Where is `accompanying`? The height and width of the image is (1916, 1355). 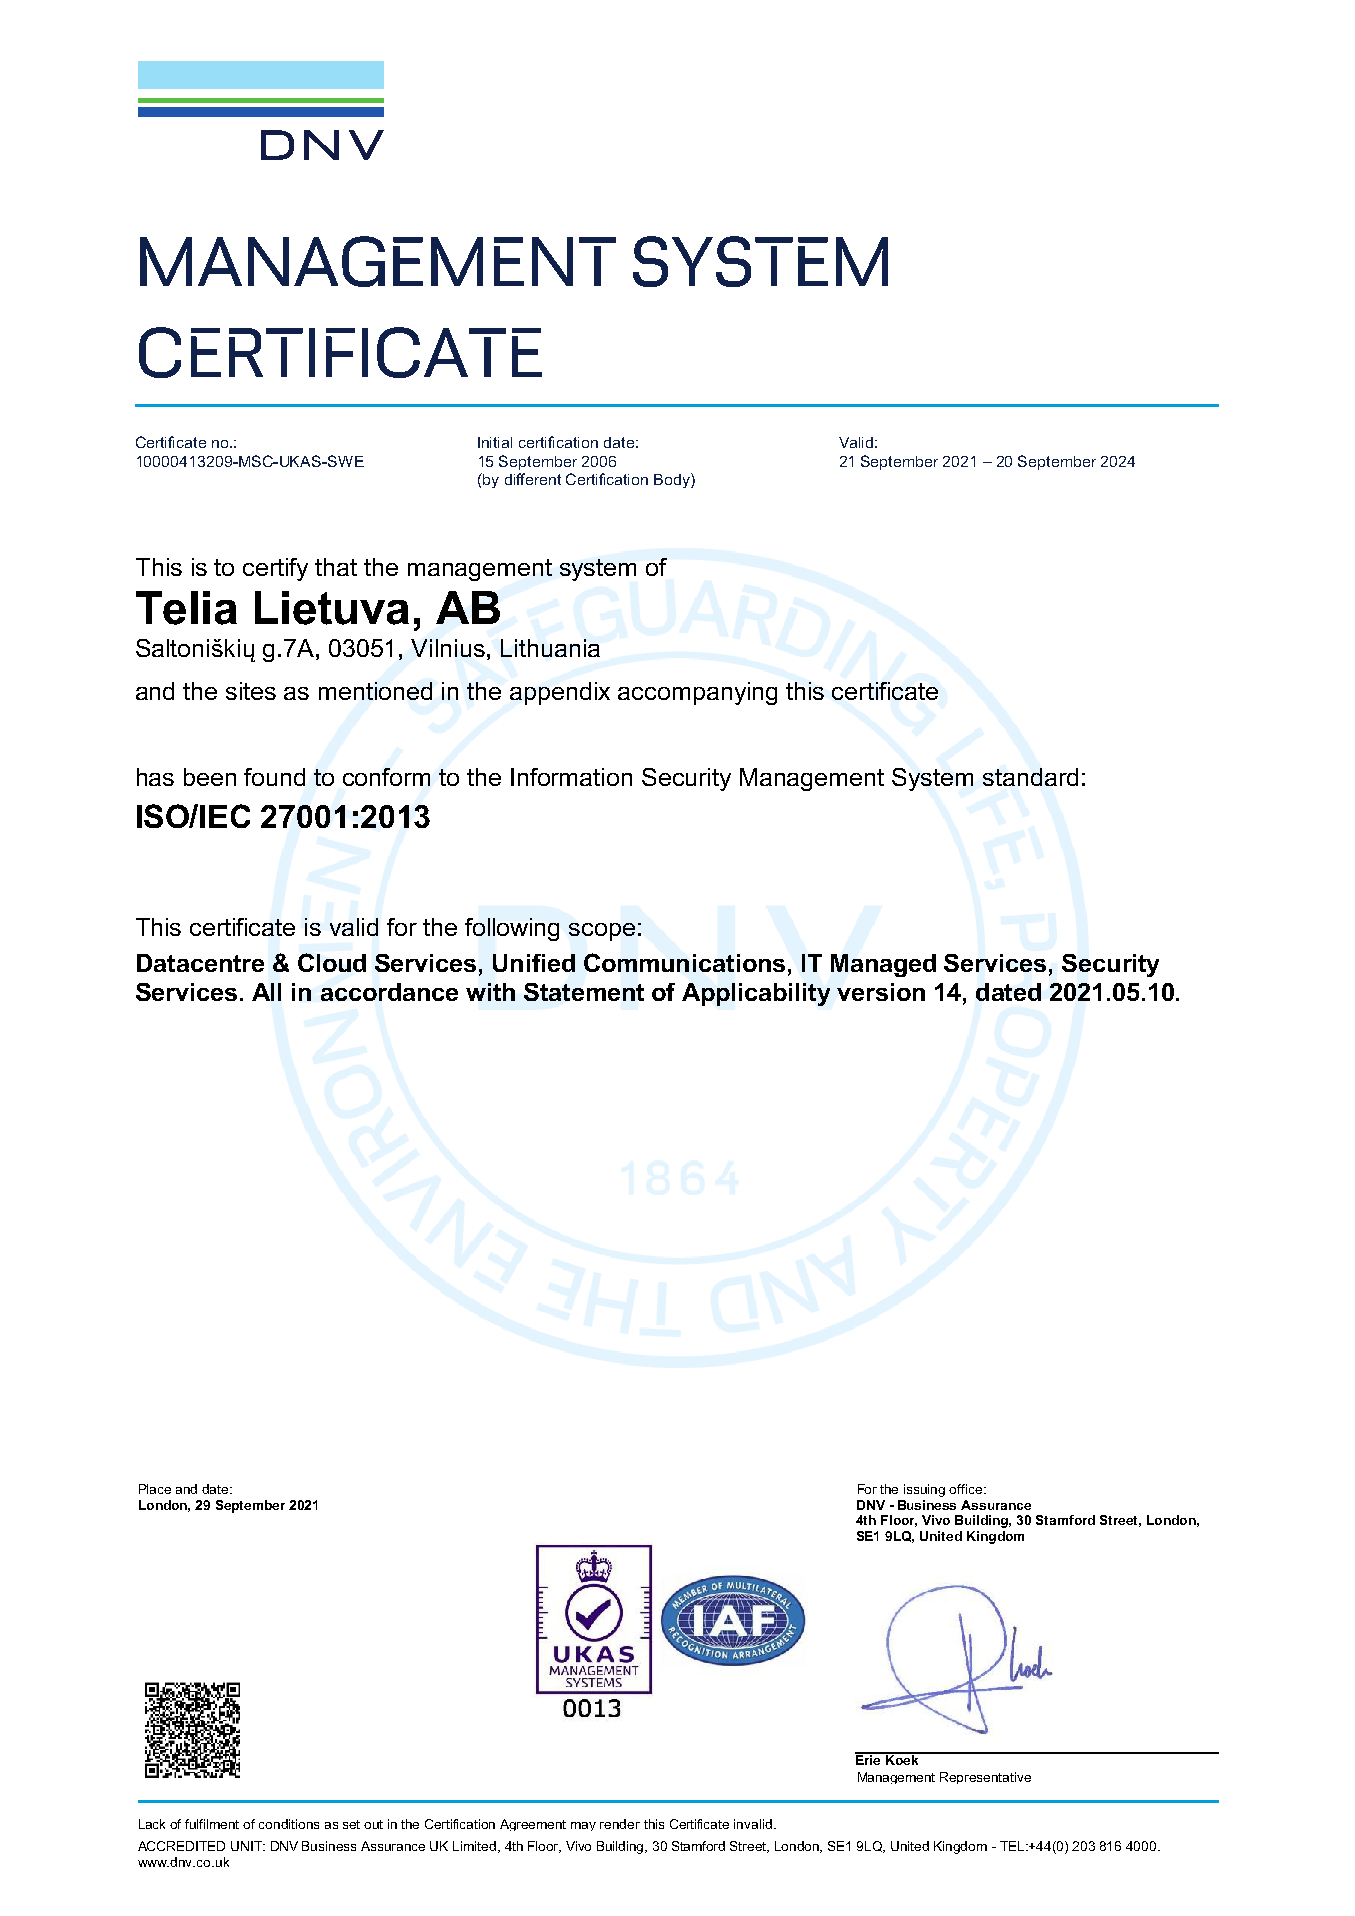 accompanying is located at coordinates (697, 693).
